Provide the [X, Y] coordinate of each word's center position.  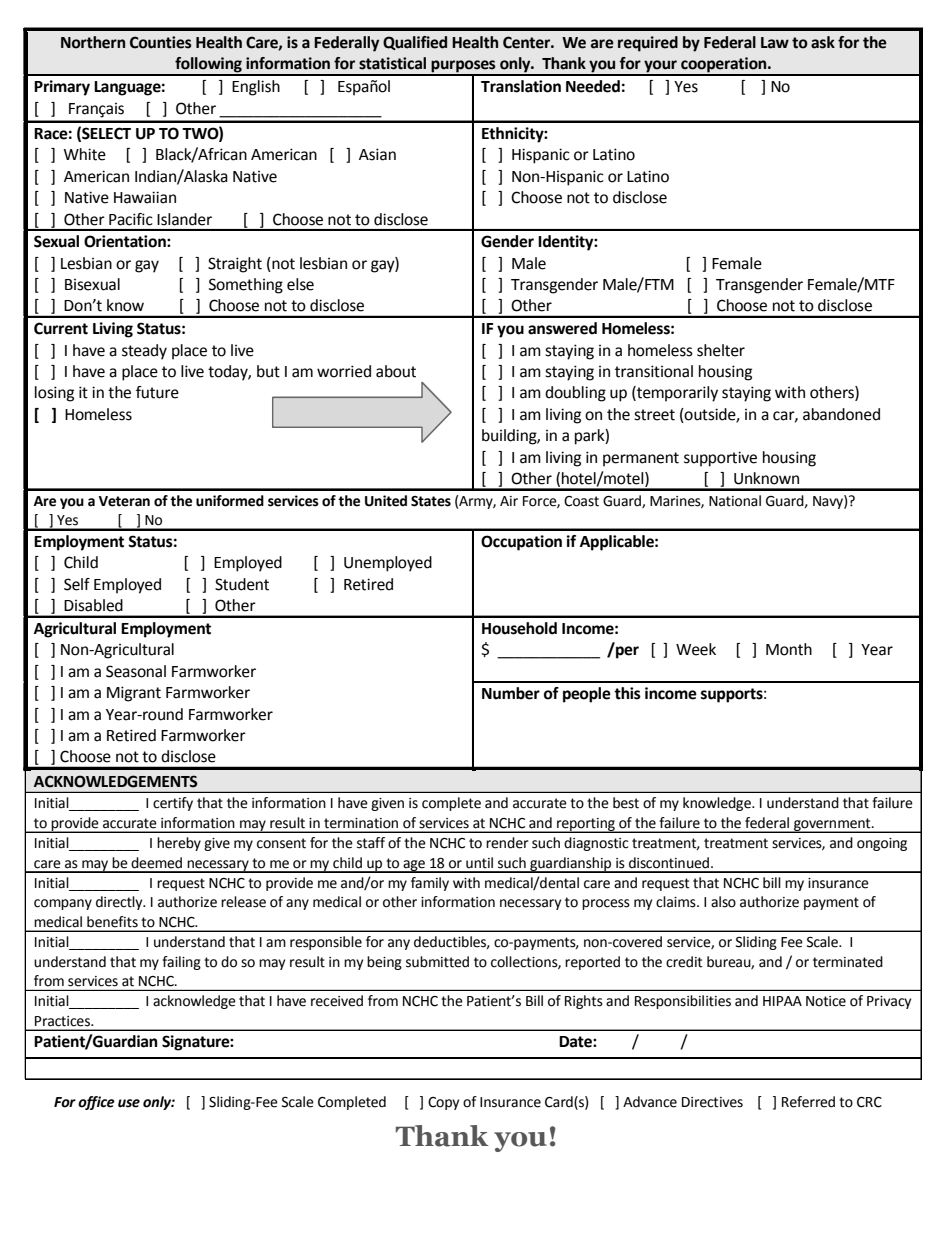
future [157, 392]
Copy [443, 1103]
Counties [161, 42]
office [96, 1103]
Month [789, 649]
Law [775, 43]
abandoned [841, 414]
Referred [808, 1102]
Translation [521, 86]
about [396, 371]
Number [511, 693]
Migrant [134, 694]
